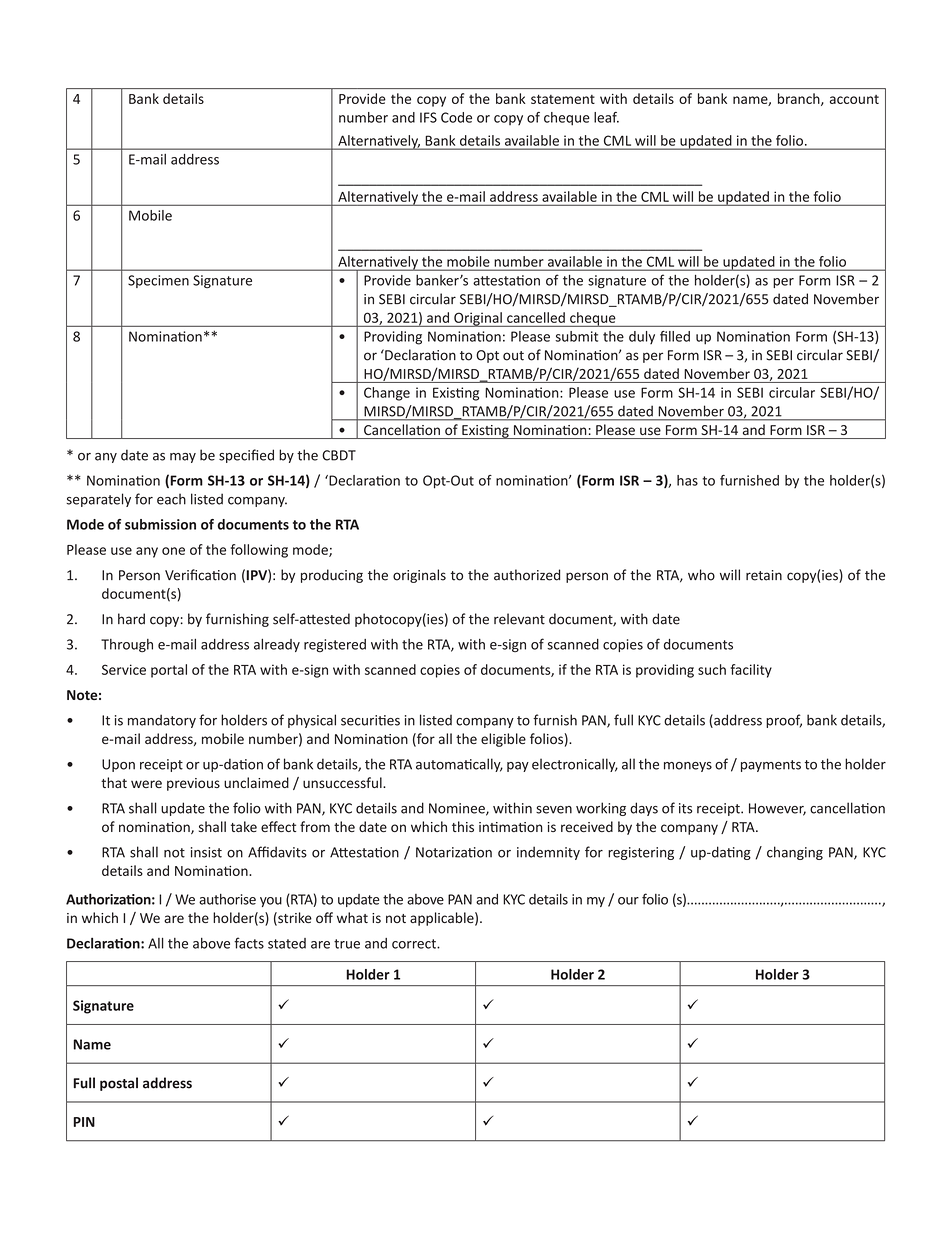 Image resolution: width=952 pixels, height=1233 pixels. Describe the element at coordinates (415, 944) in the screenshot. I see `correct` at that location.
